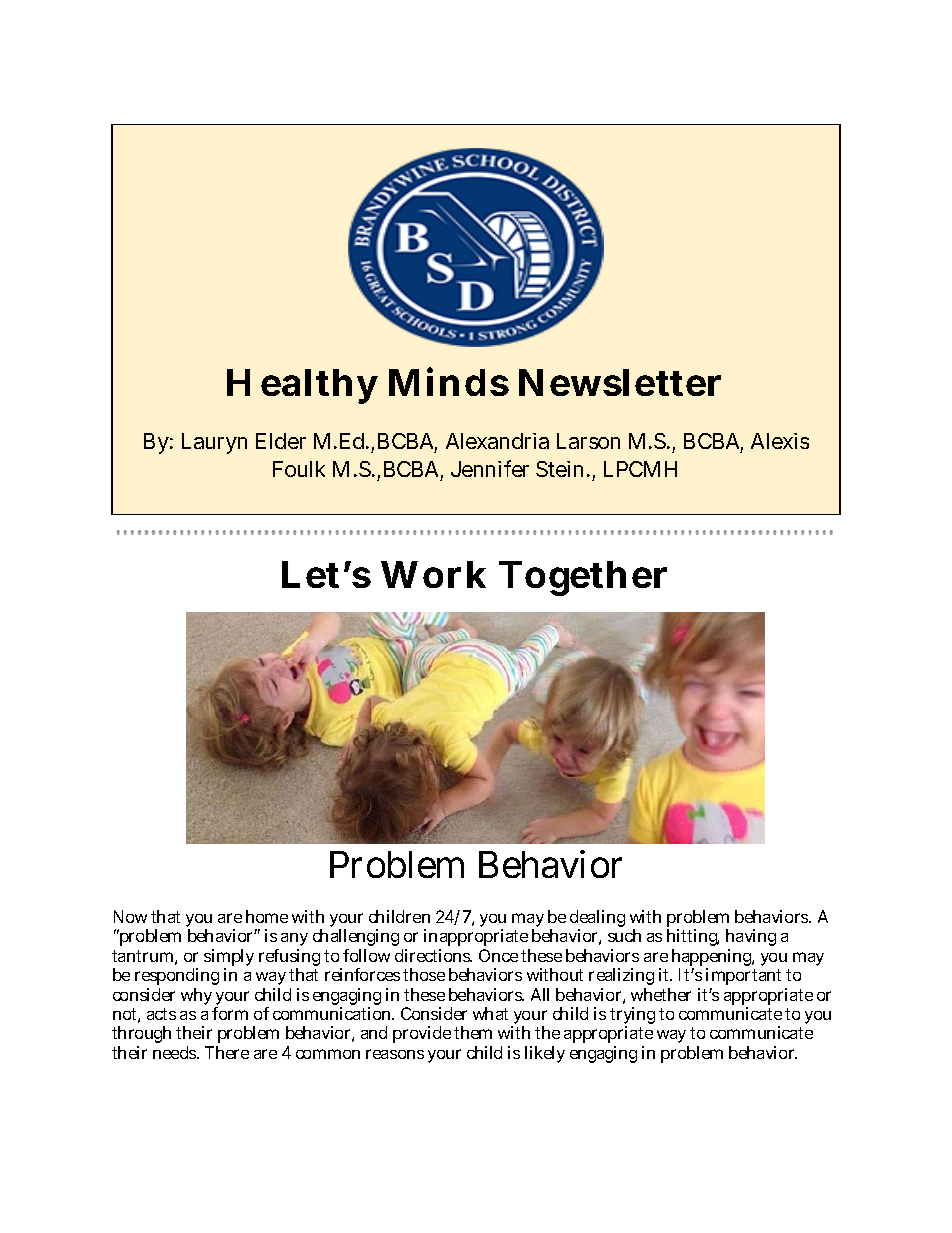 The image size is (952, 1233). What do you see at coordinates (267, 916) in the page?
I see `home` at bounding box center [267, 916].
